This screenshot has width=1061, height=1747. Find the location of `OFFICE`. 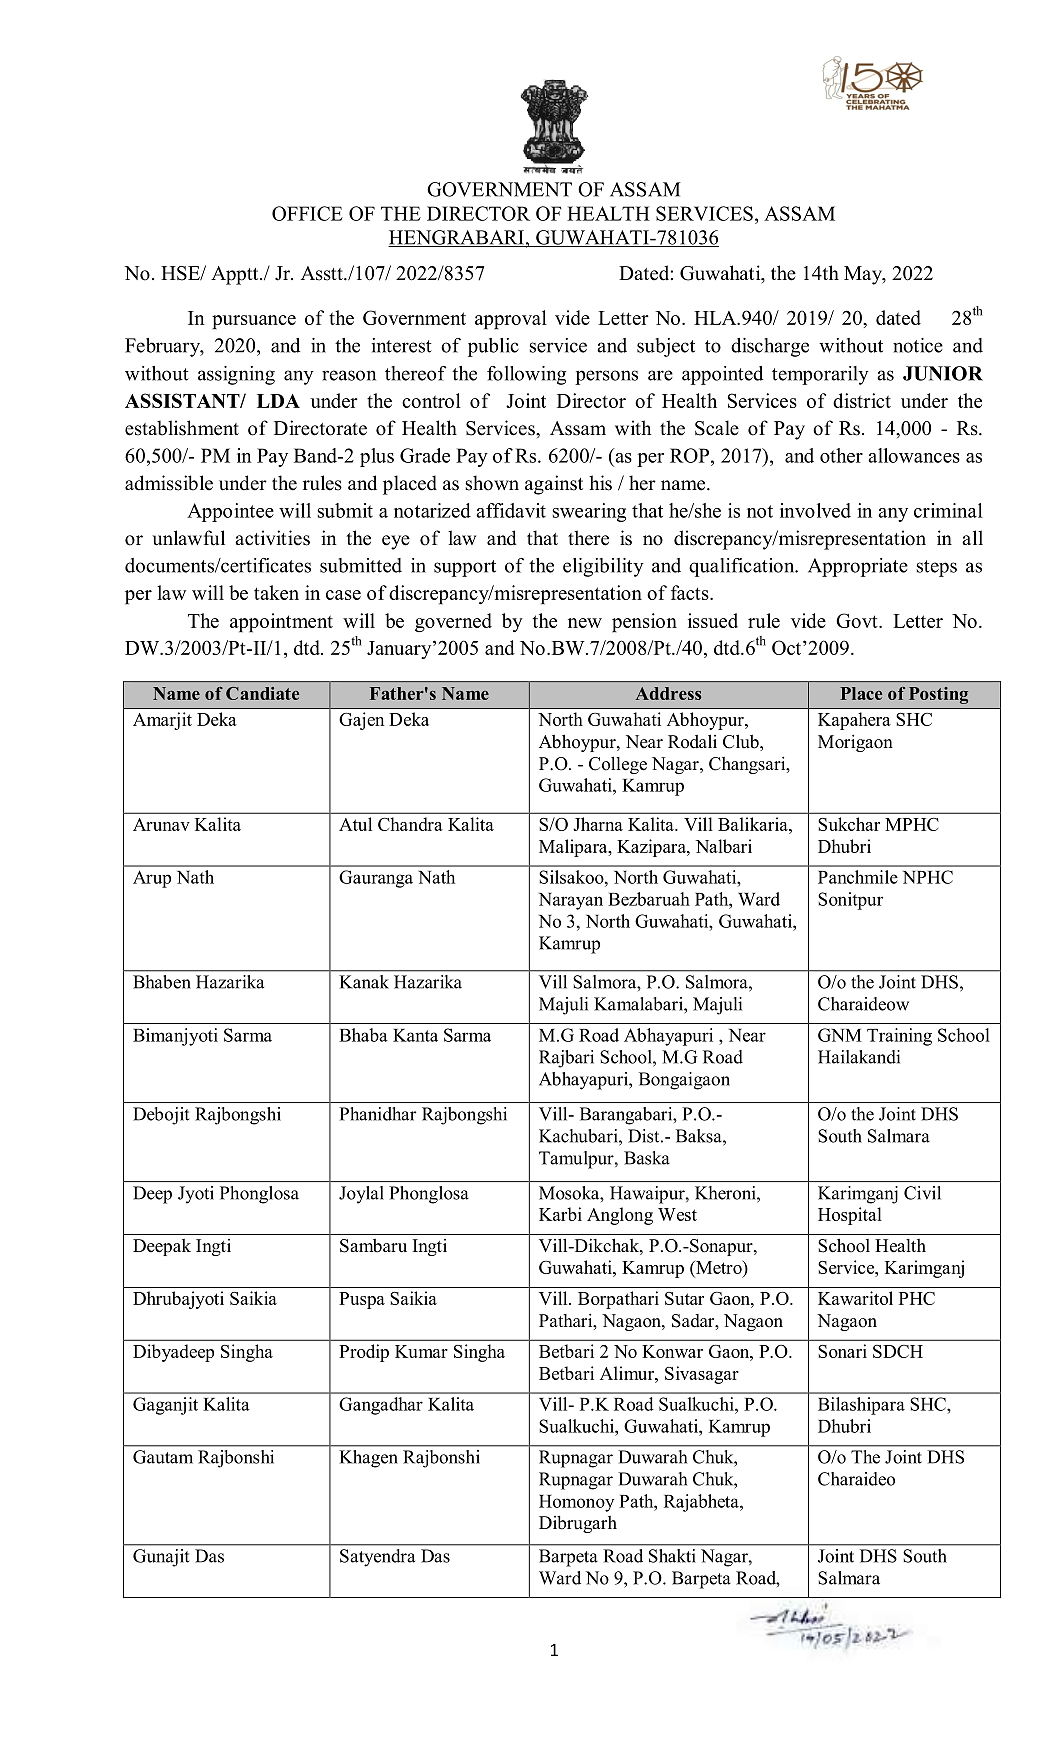

OFFICE is located at coordinates (307, 213).
